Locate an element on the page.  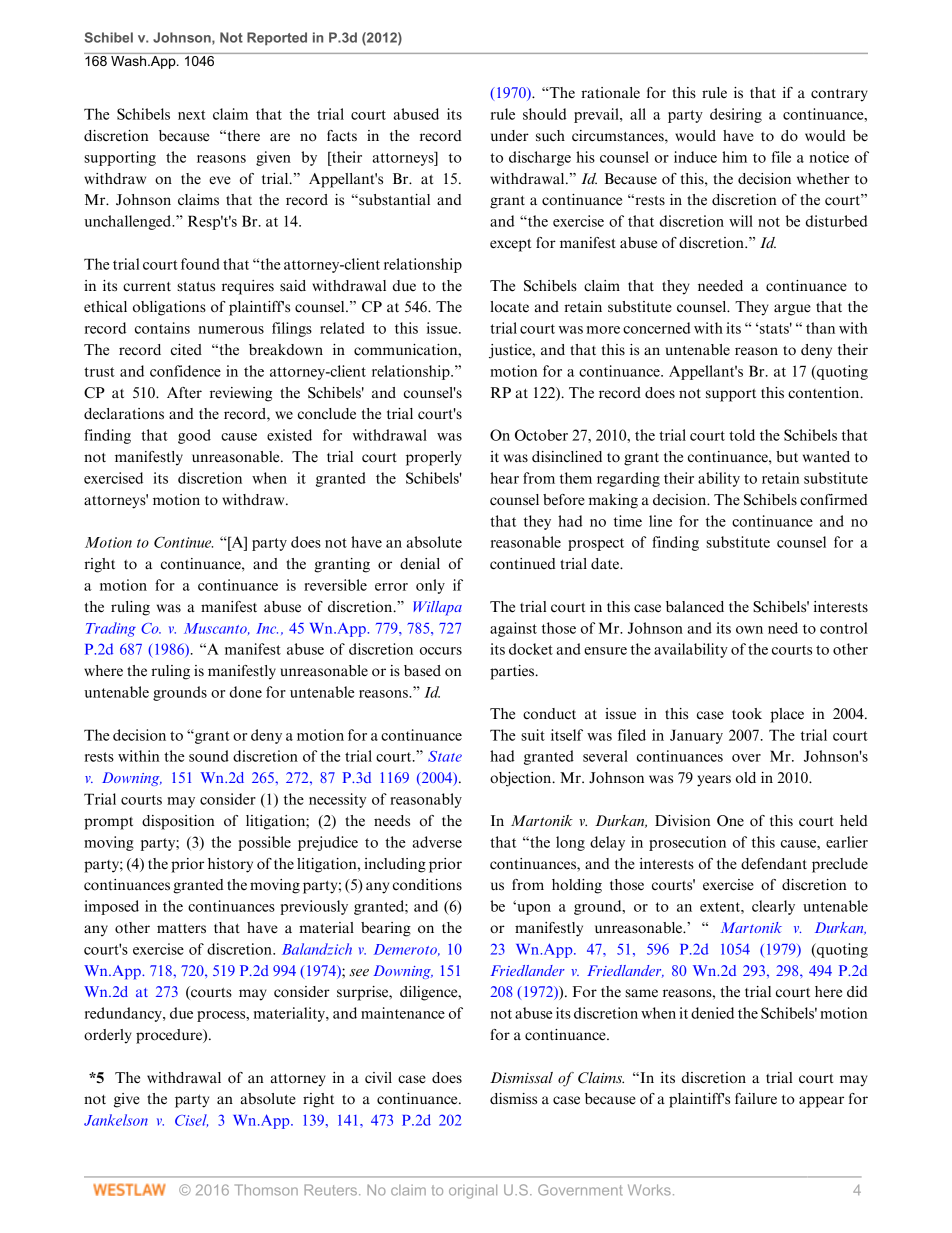
desiring is located at coordinates (736, 115).
